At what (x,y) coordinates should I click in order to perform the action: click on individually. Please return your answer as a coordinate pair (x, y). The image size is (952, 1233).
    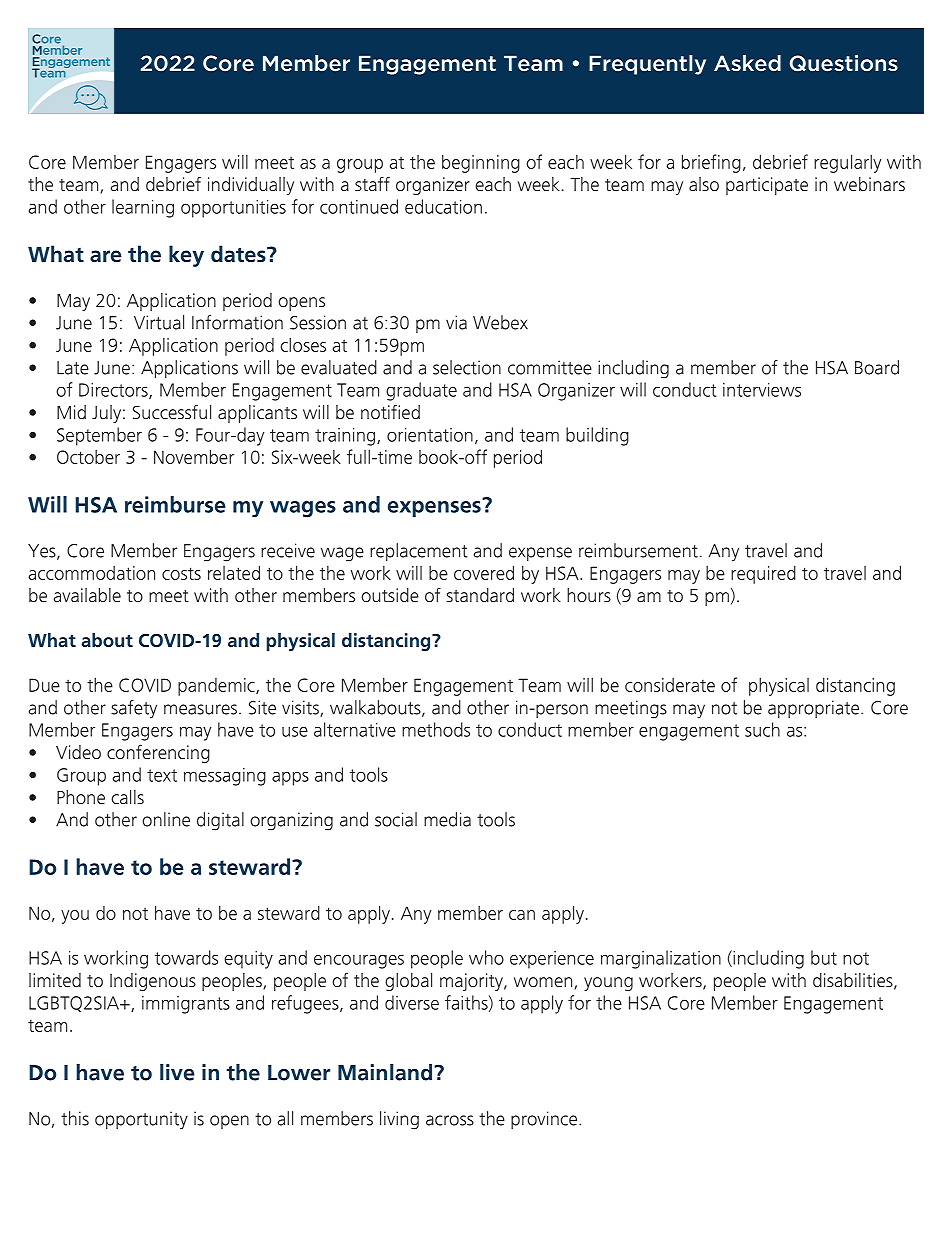
    Looking at the image, I should click on (251, 186).
